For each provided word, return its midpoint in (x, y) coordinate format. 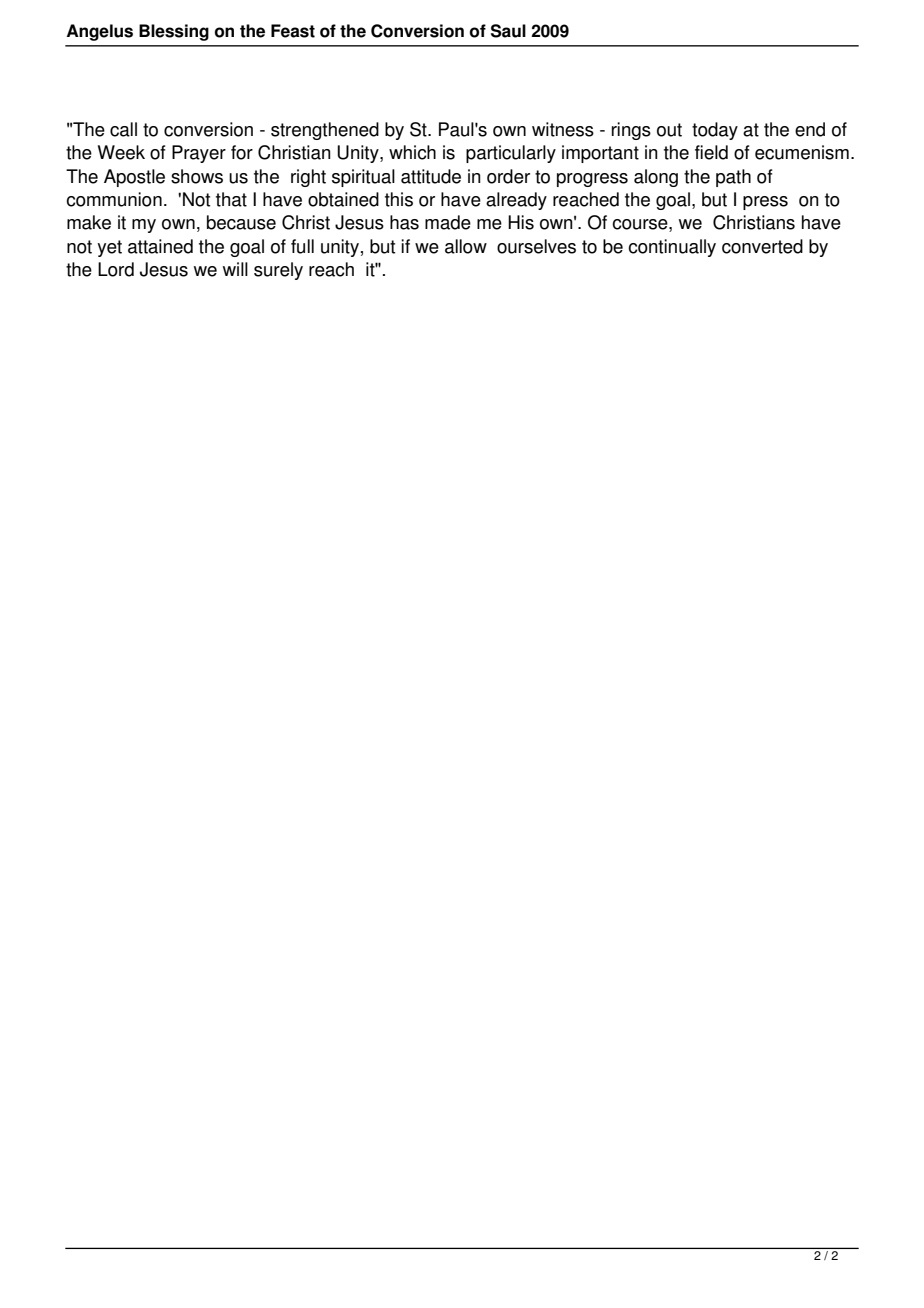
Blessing (174, 32)
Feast (293, 31)
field (711, 152)
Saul (508, 31)
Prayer (199, 154)
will (235, 269)
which (412, 152)
